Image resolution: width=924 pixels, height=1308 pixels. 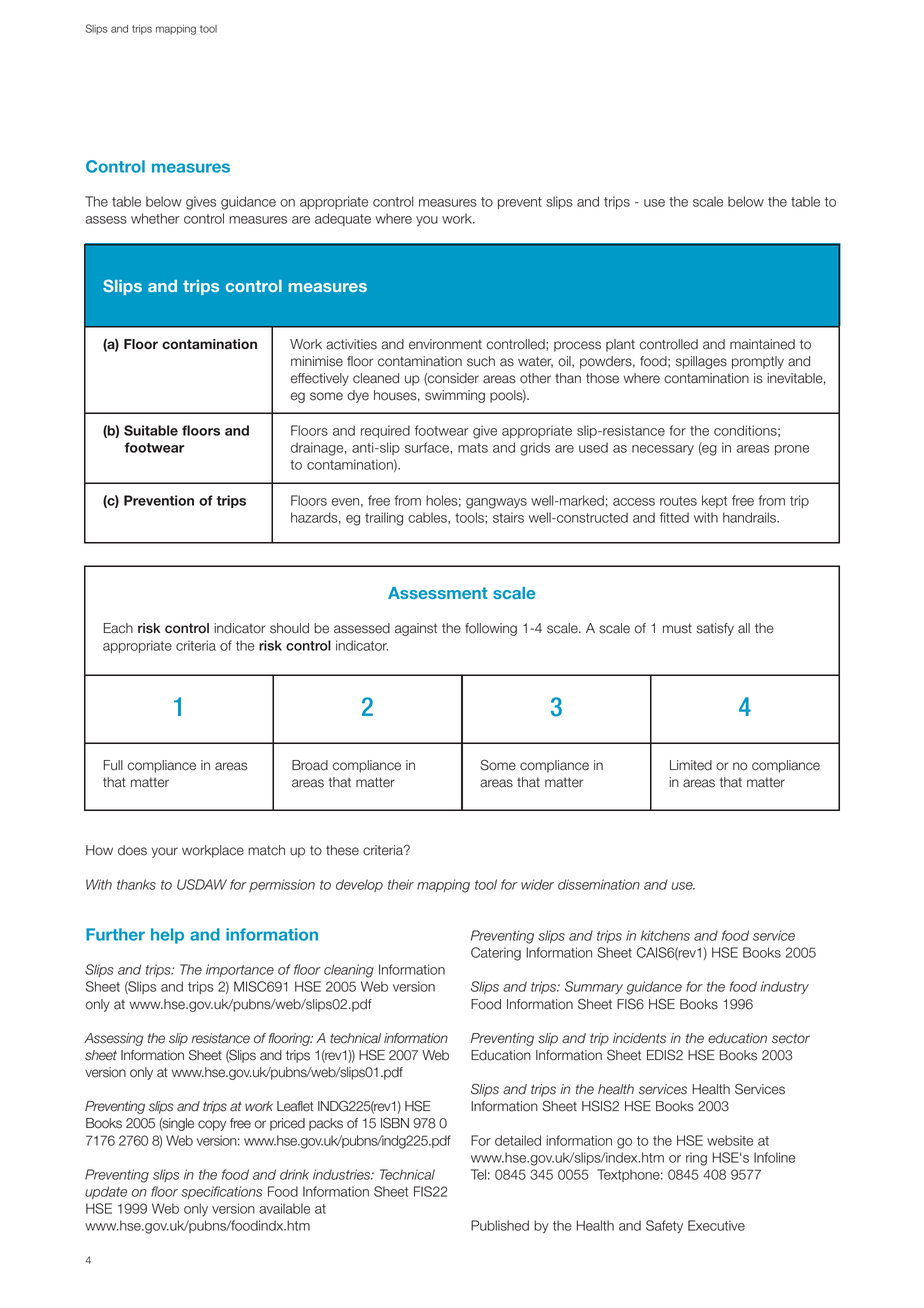 What do you see at coordinates (155, 218) in the screenshot?
I see `whether` at bounding box center [155, 218].
